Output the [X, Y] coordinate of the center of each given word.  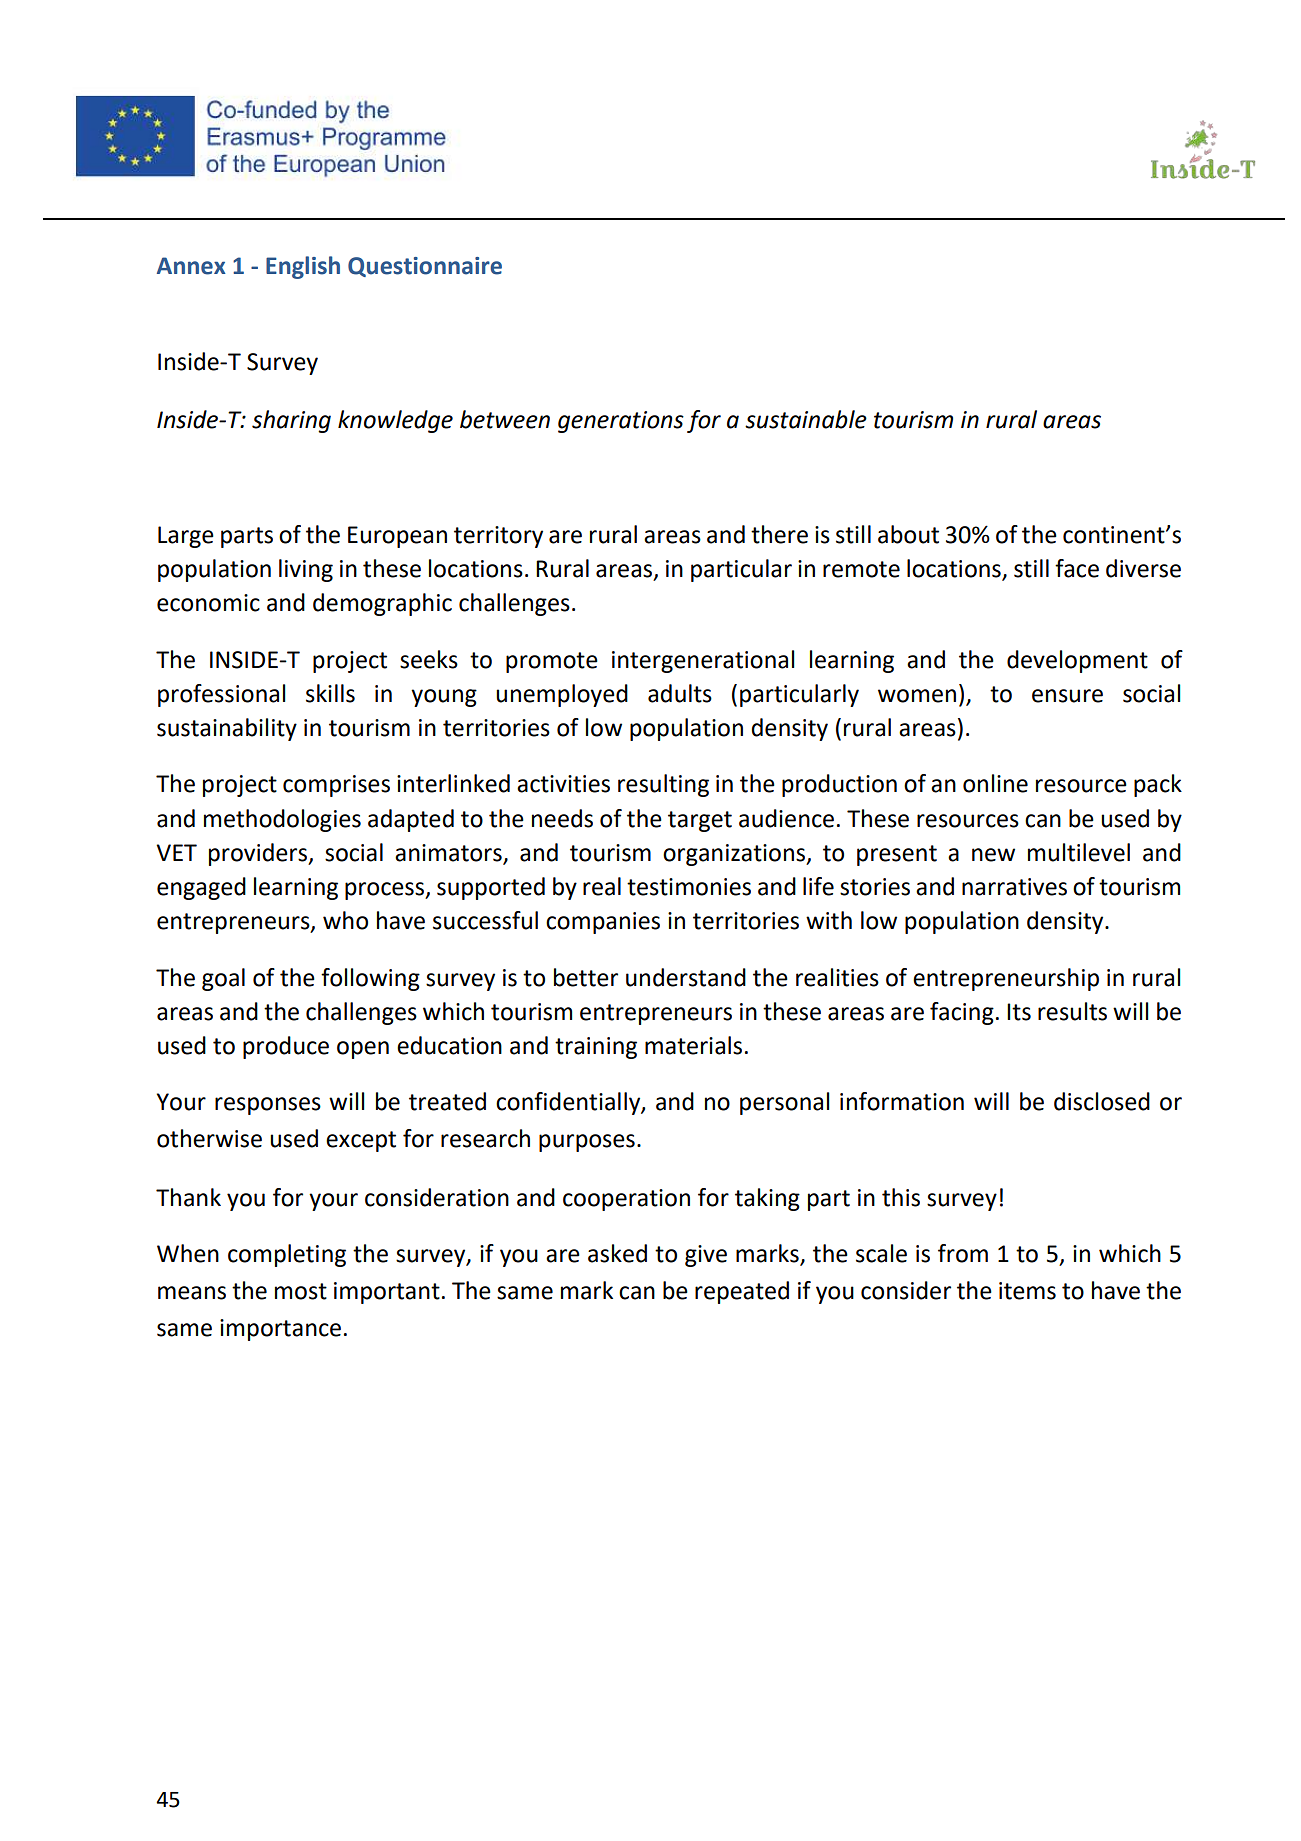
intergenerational [703, 661]
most [301, 1291]
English [303, 267]
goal [223, 979]
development [1077, 661]
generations [621, 422]
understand [686, 977]
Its [1019, 1012]
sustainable [806, 419]
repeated [742, 1292]
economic [208, 603]
